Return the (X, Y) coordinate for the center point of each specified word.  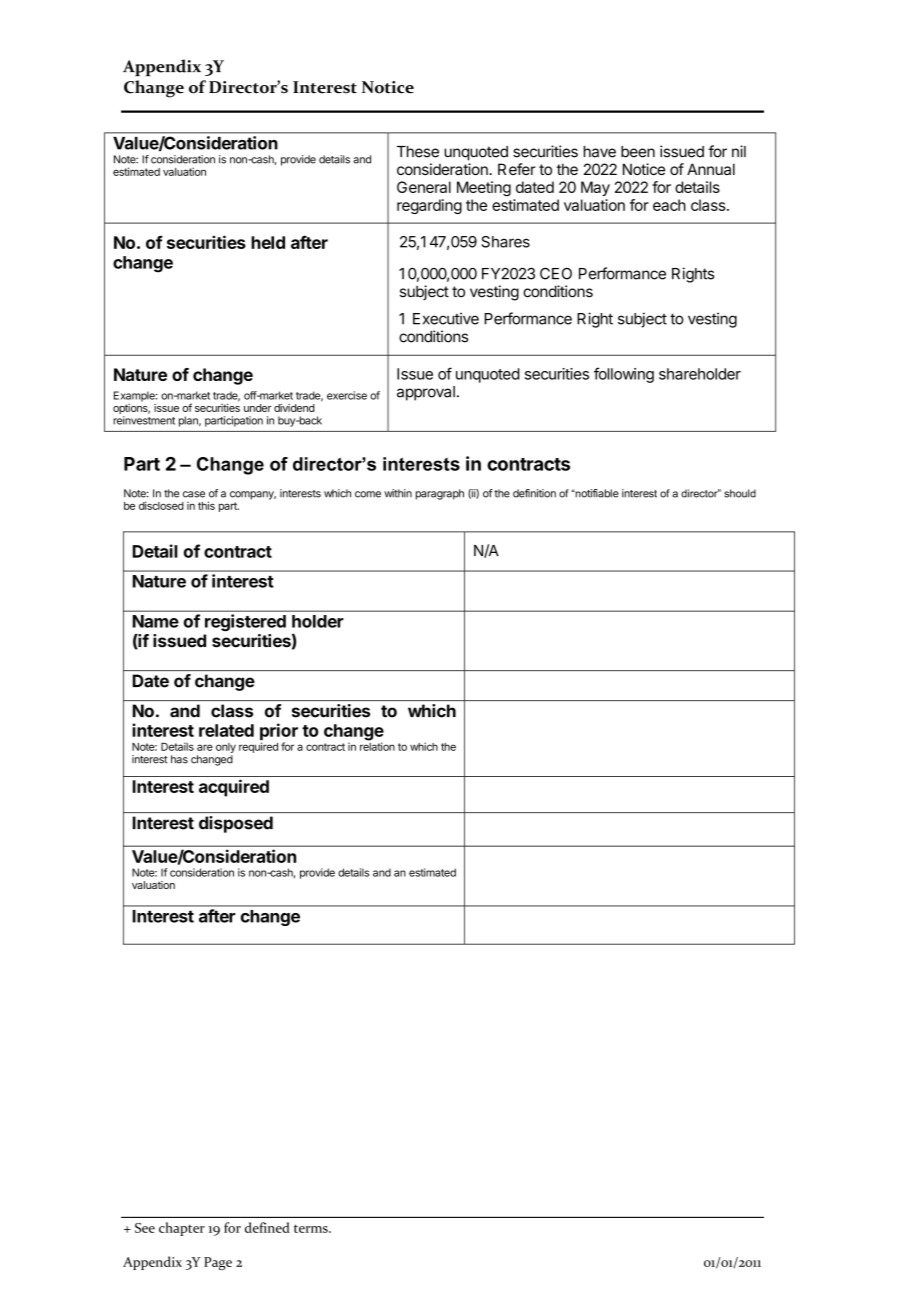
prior (279, 733)
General (424, 187)
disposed (236, 824)
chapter (182, 1229)
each (669, 205)
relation (377, 745)
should (740, 493)
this (206, 505)
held (268, 242)
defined (267, 1227)
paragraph (440, 494)
